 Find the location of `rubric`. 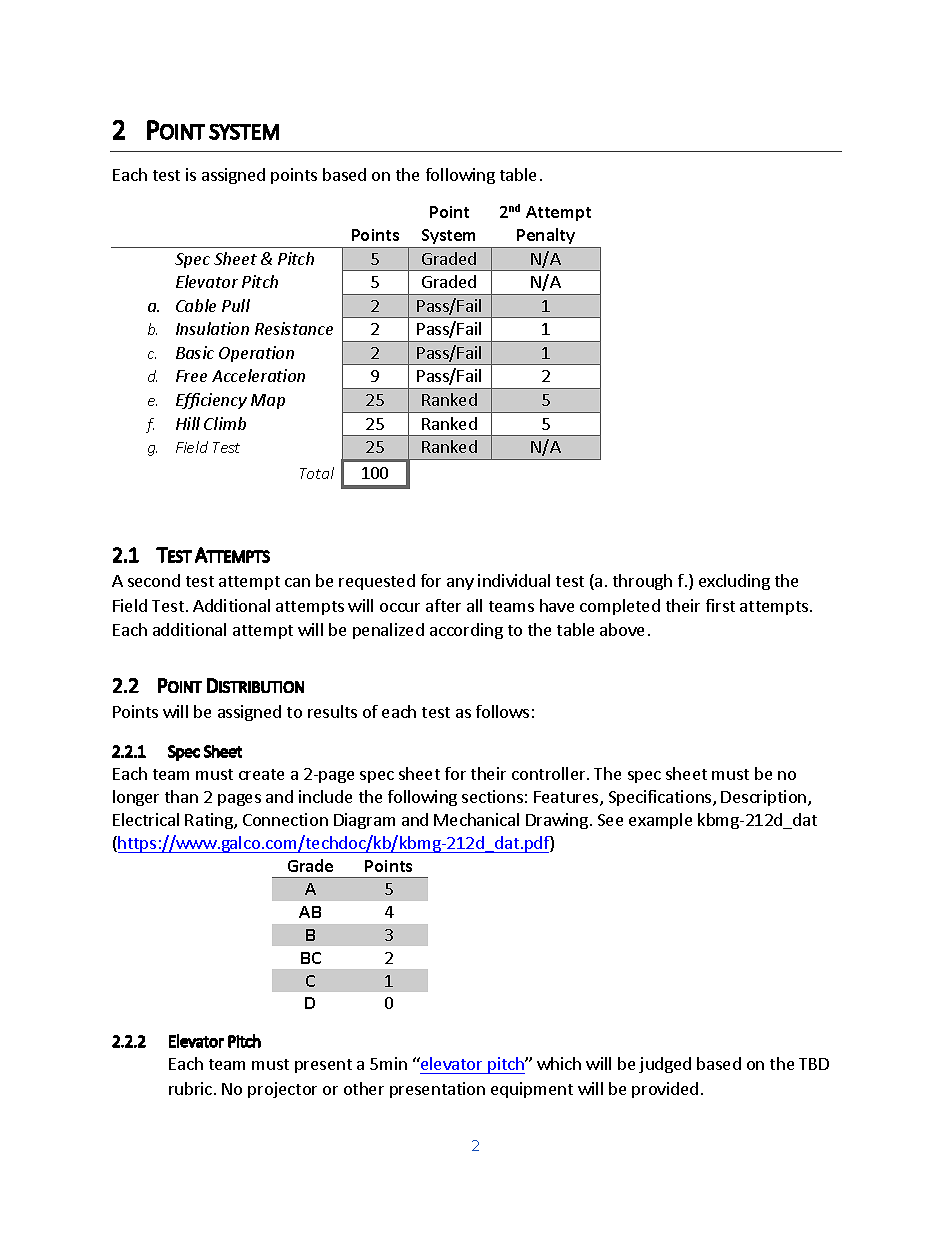

rubric is located at coordinates (192, 1088).
